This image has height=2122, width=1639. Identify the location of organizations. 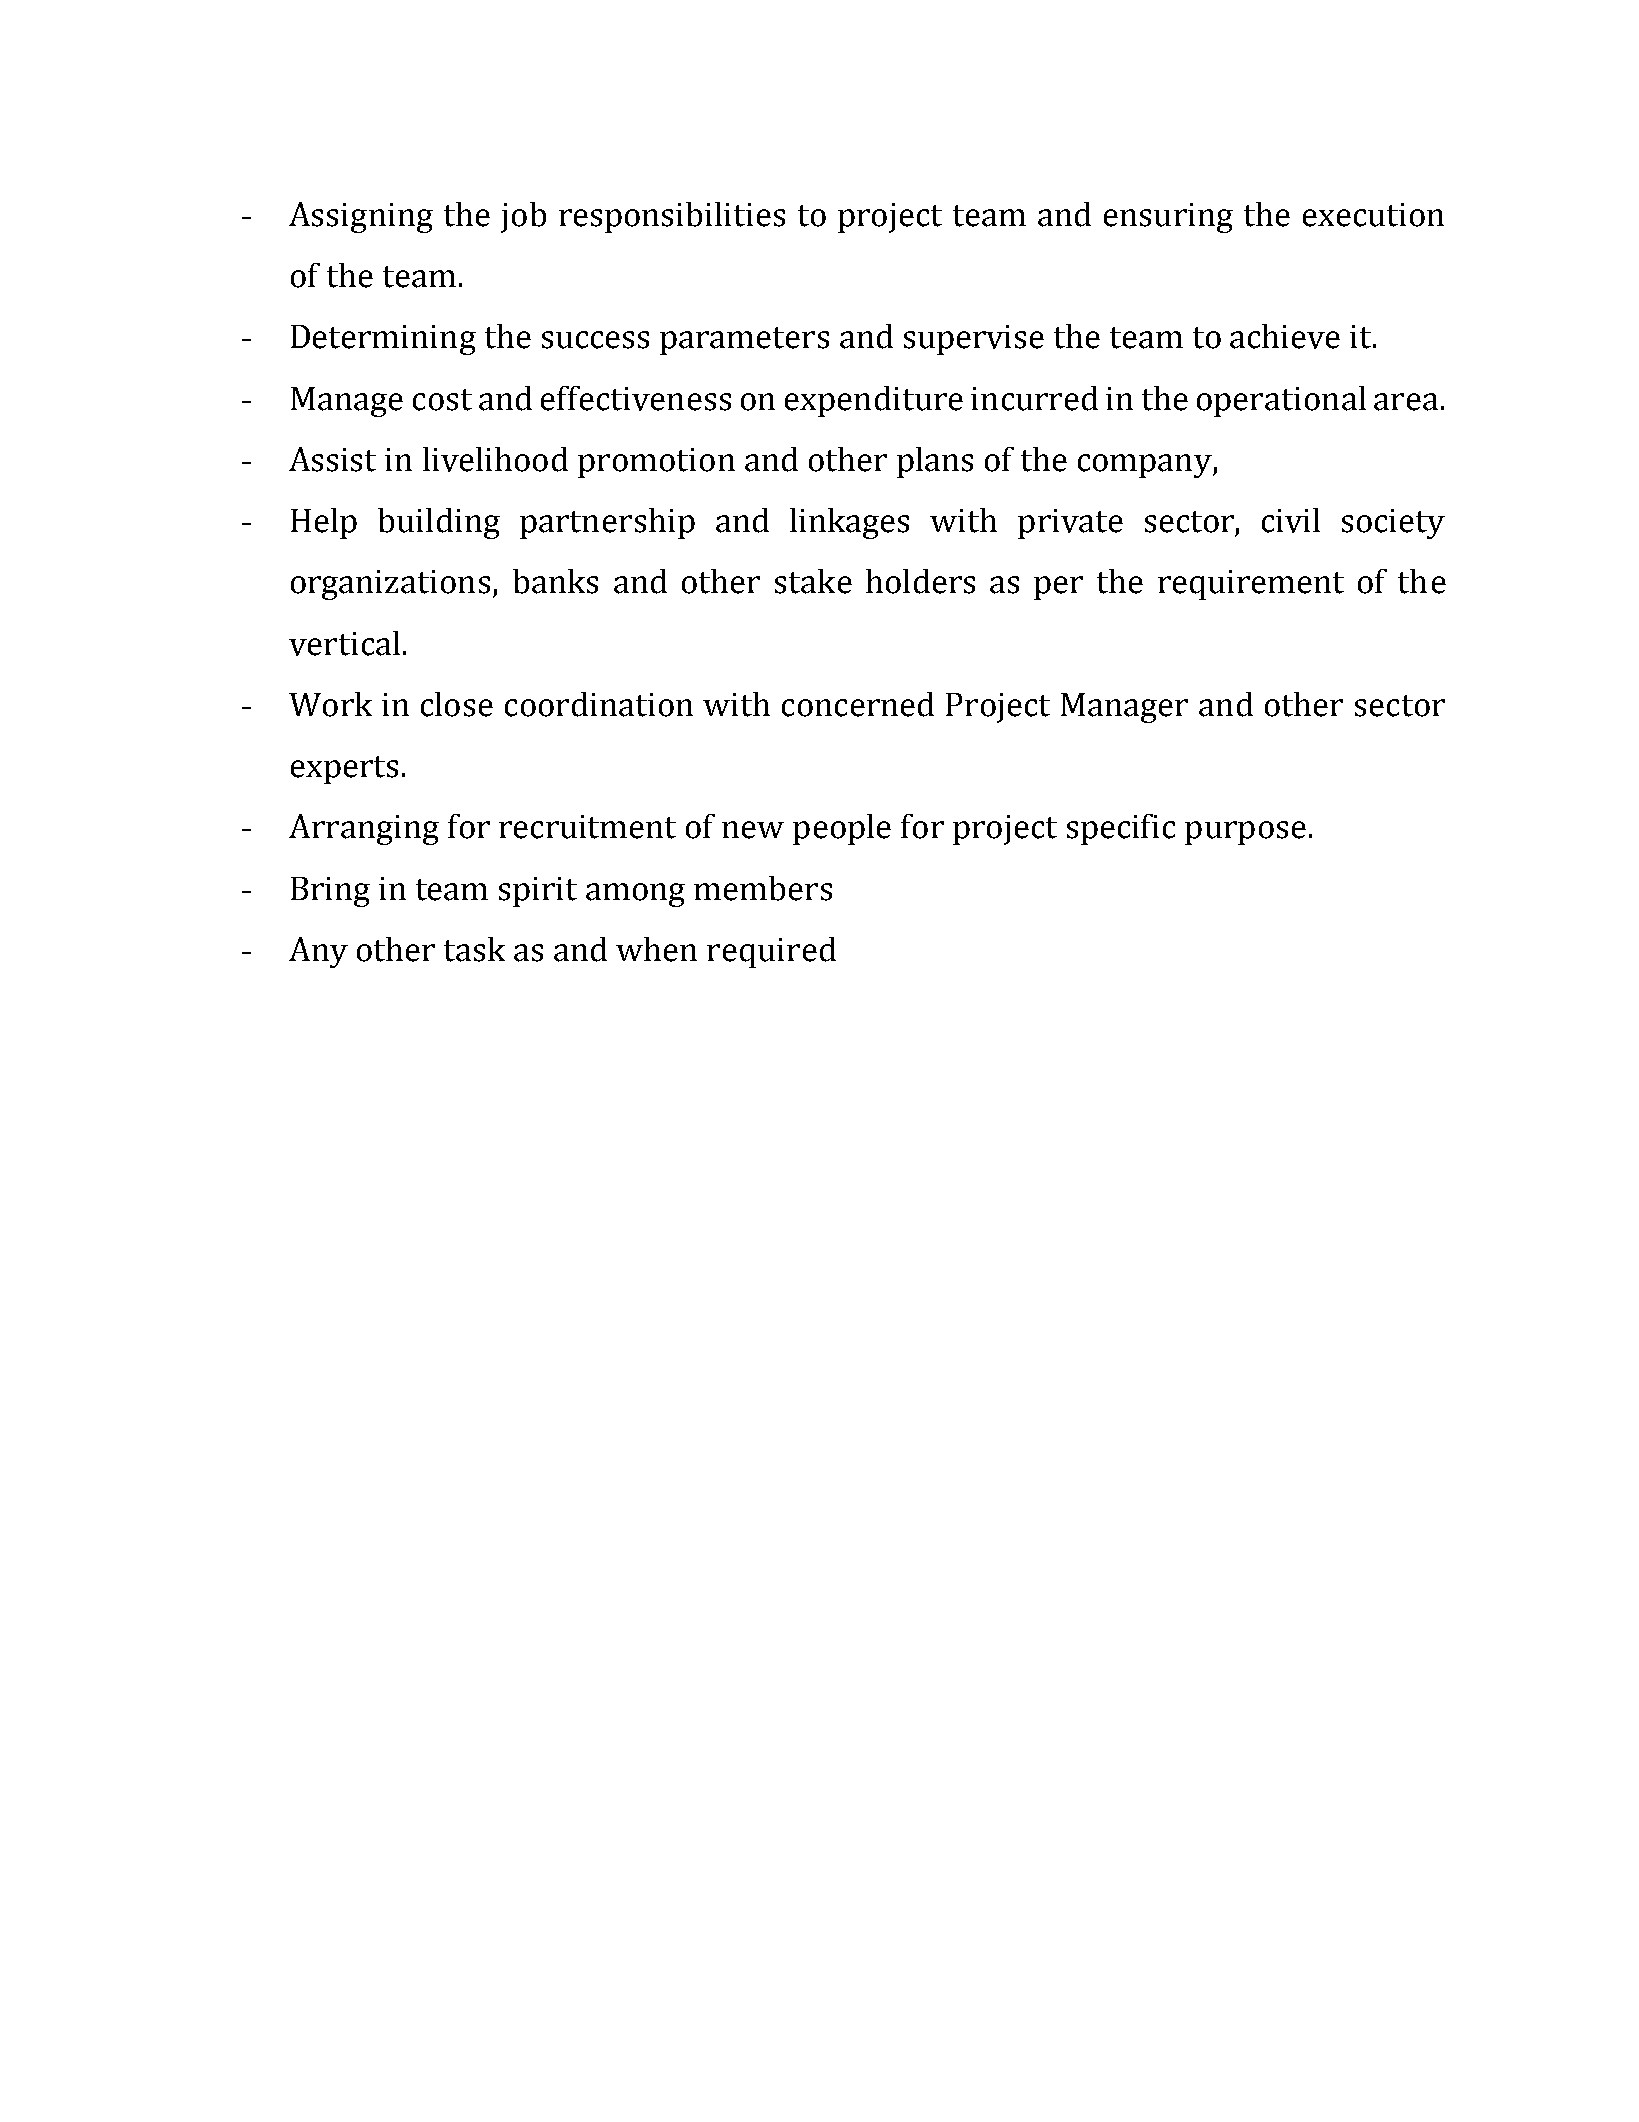
(390, 585).
